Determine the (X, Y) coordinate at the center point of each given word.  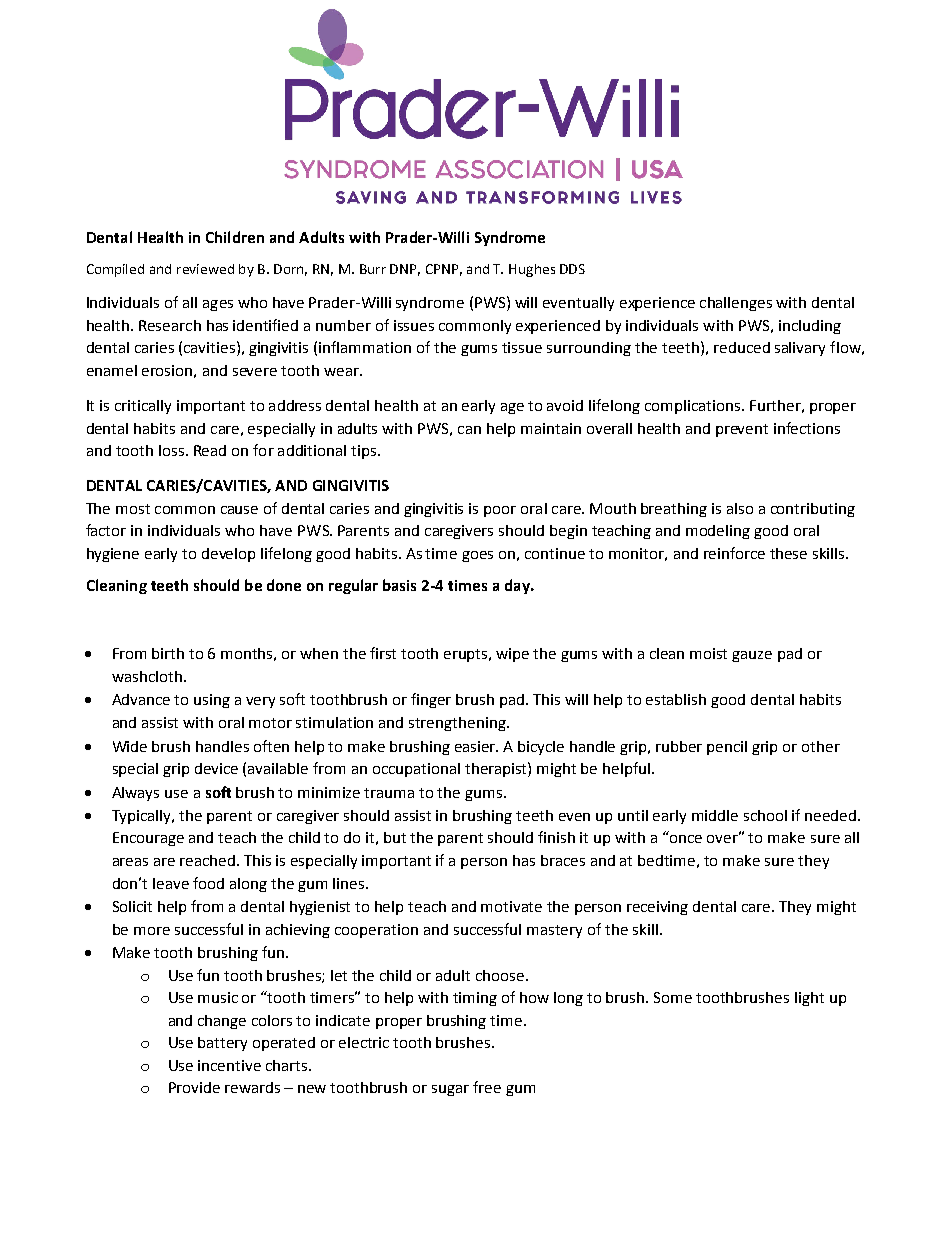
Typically (143, 817)
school (765, 815)
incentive (229, 1065)
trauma (389, 793)
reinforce (734, 553)
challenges (736, 304)
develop (228, 555)
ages (218, 305)
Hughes (532, 270)
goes (477, 556)
